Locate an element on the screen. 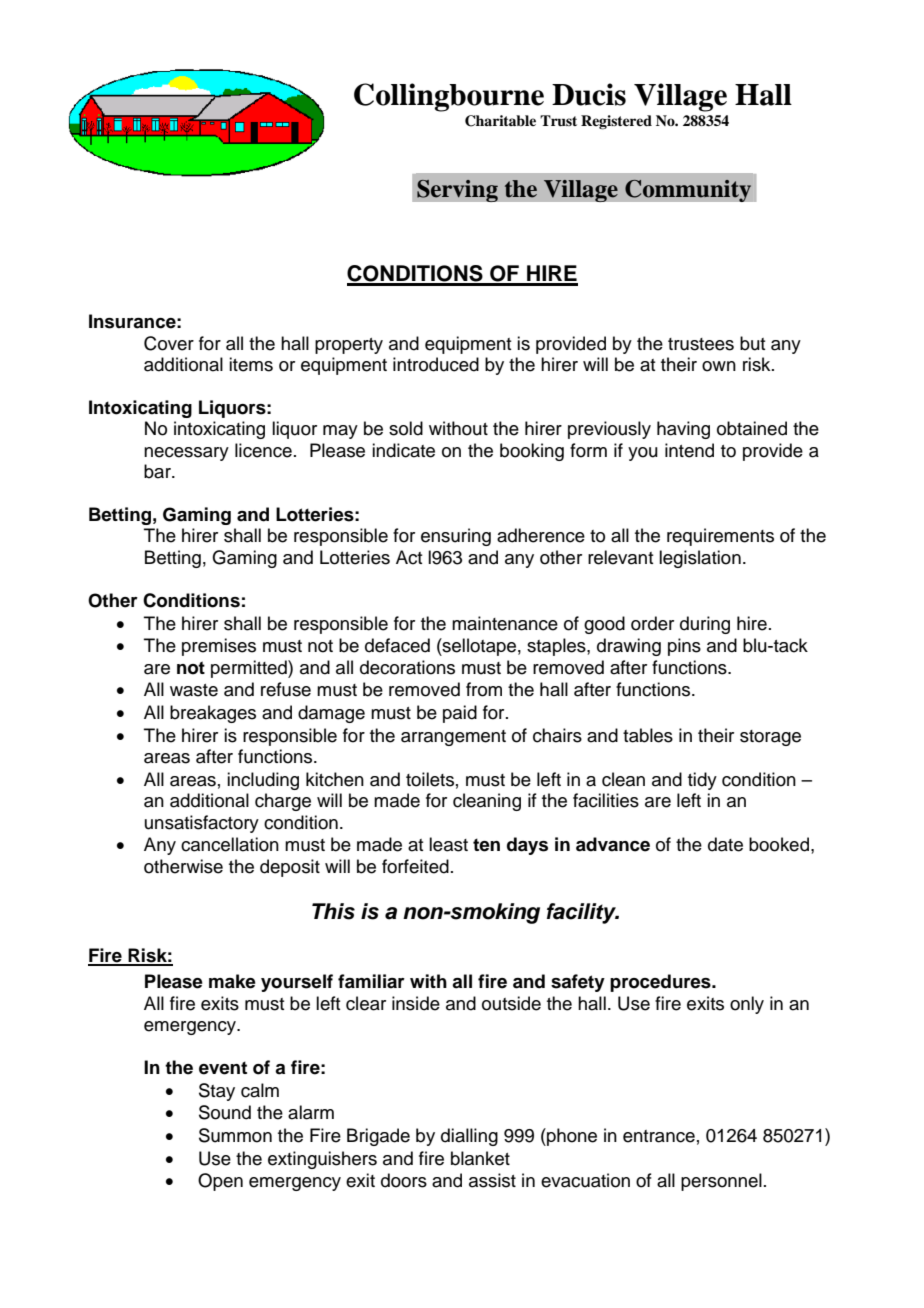  from is located at coordinates (484, 689).
